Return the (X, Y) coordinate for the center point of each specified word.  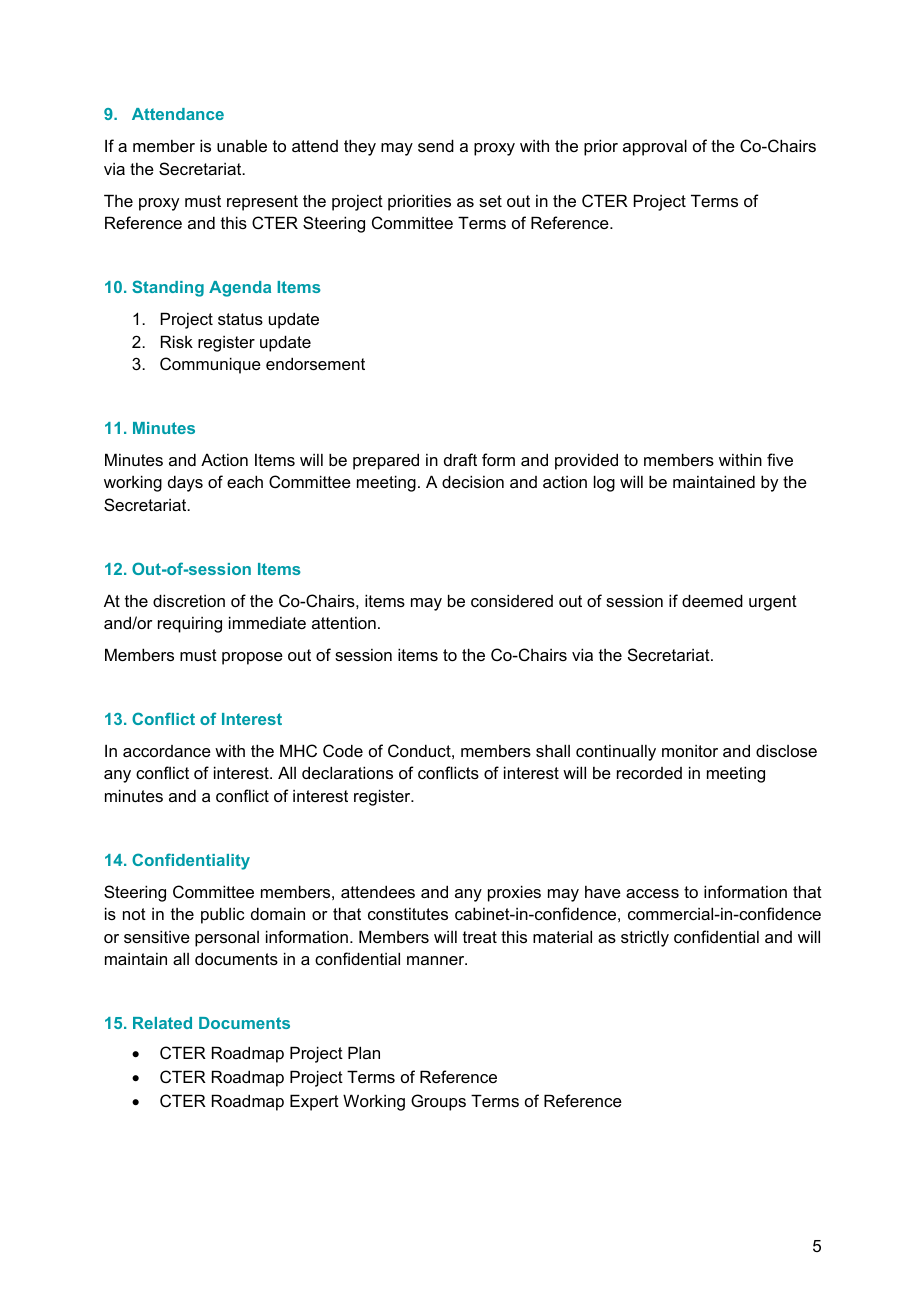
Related (162, 1023)
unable (242, 145)
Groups (438, 1102)
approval (655, 147)
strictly (645, 938)
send (436, 145)
